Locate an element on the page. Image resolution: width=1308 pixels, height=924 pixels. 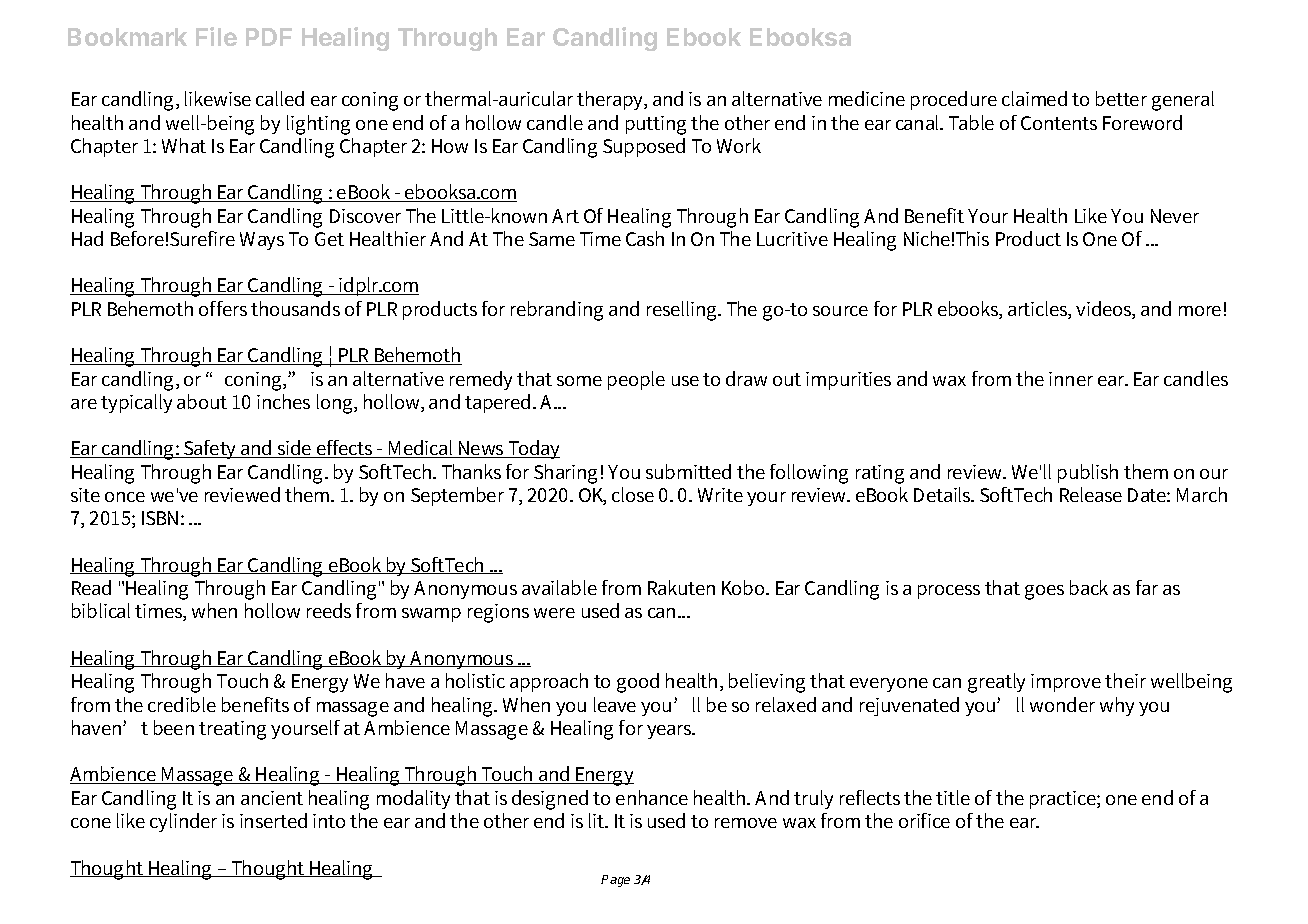
cylinder is located at coordinates (183, 822).
